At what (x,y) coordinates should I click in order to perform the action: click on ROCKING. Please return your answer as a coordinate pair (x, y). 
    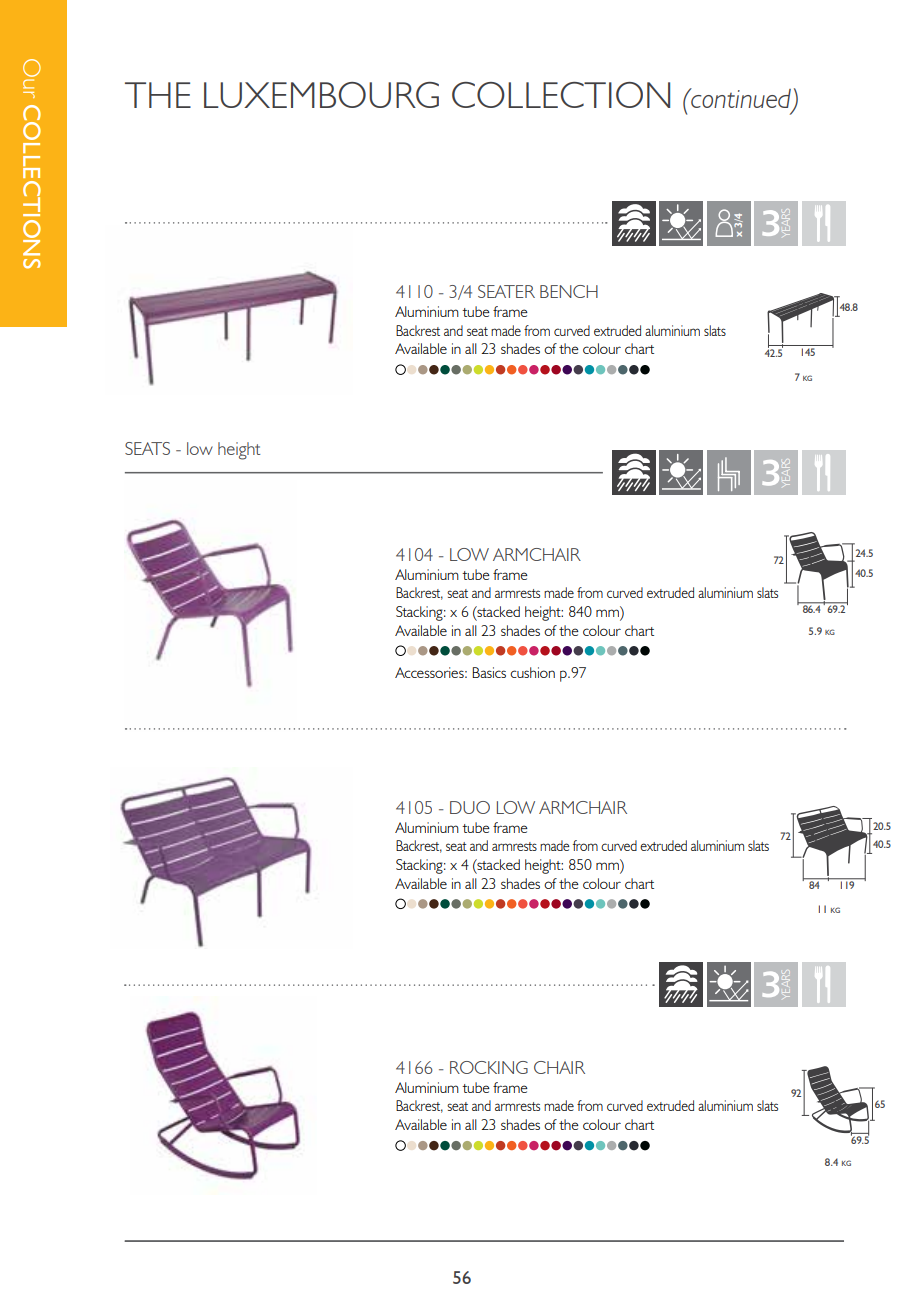
    Looking at the image, I should click on (489, 1067).
